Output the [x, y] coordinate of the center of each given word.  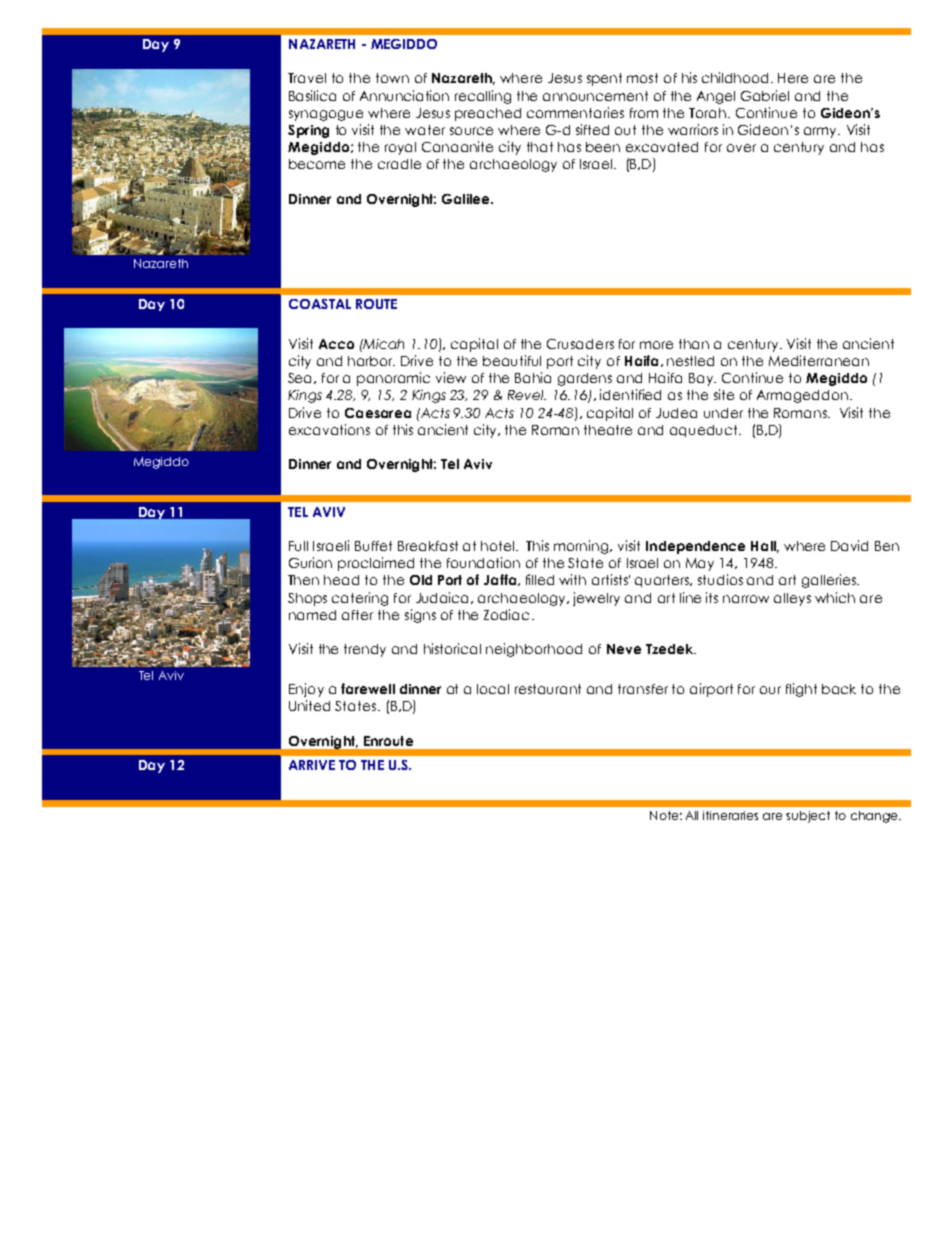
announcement [595, 96]
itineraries [730, 815]
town [392, 78]
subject [808, 817]
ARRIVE [312, 765]
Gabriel [765, 95]
